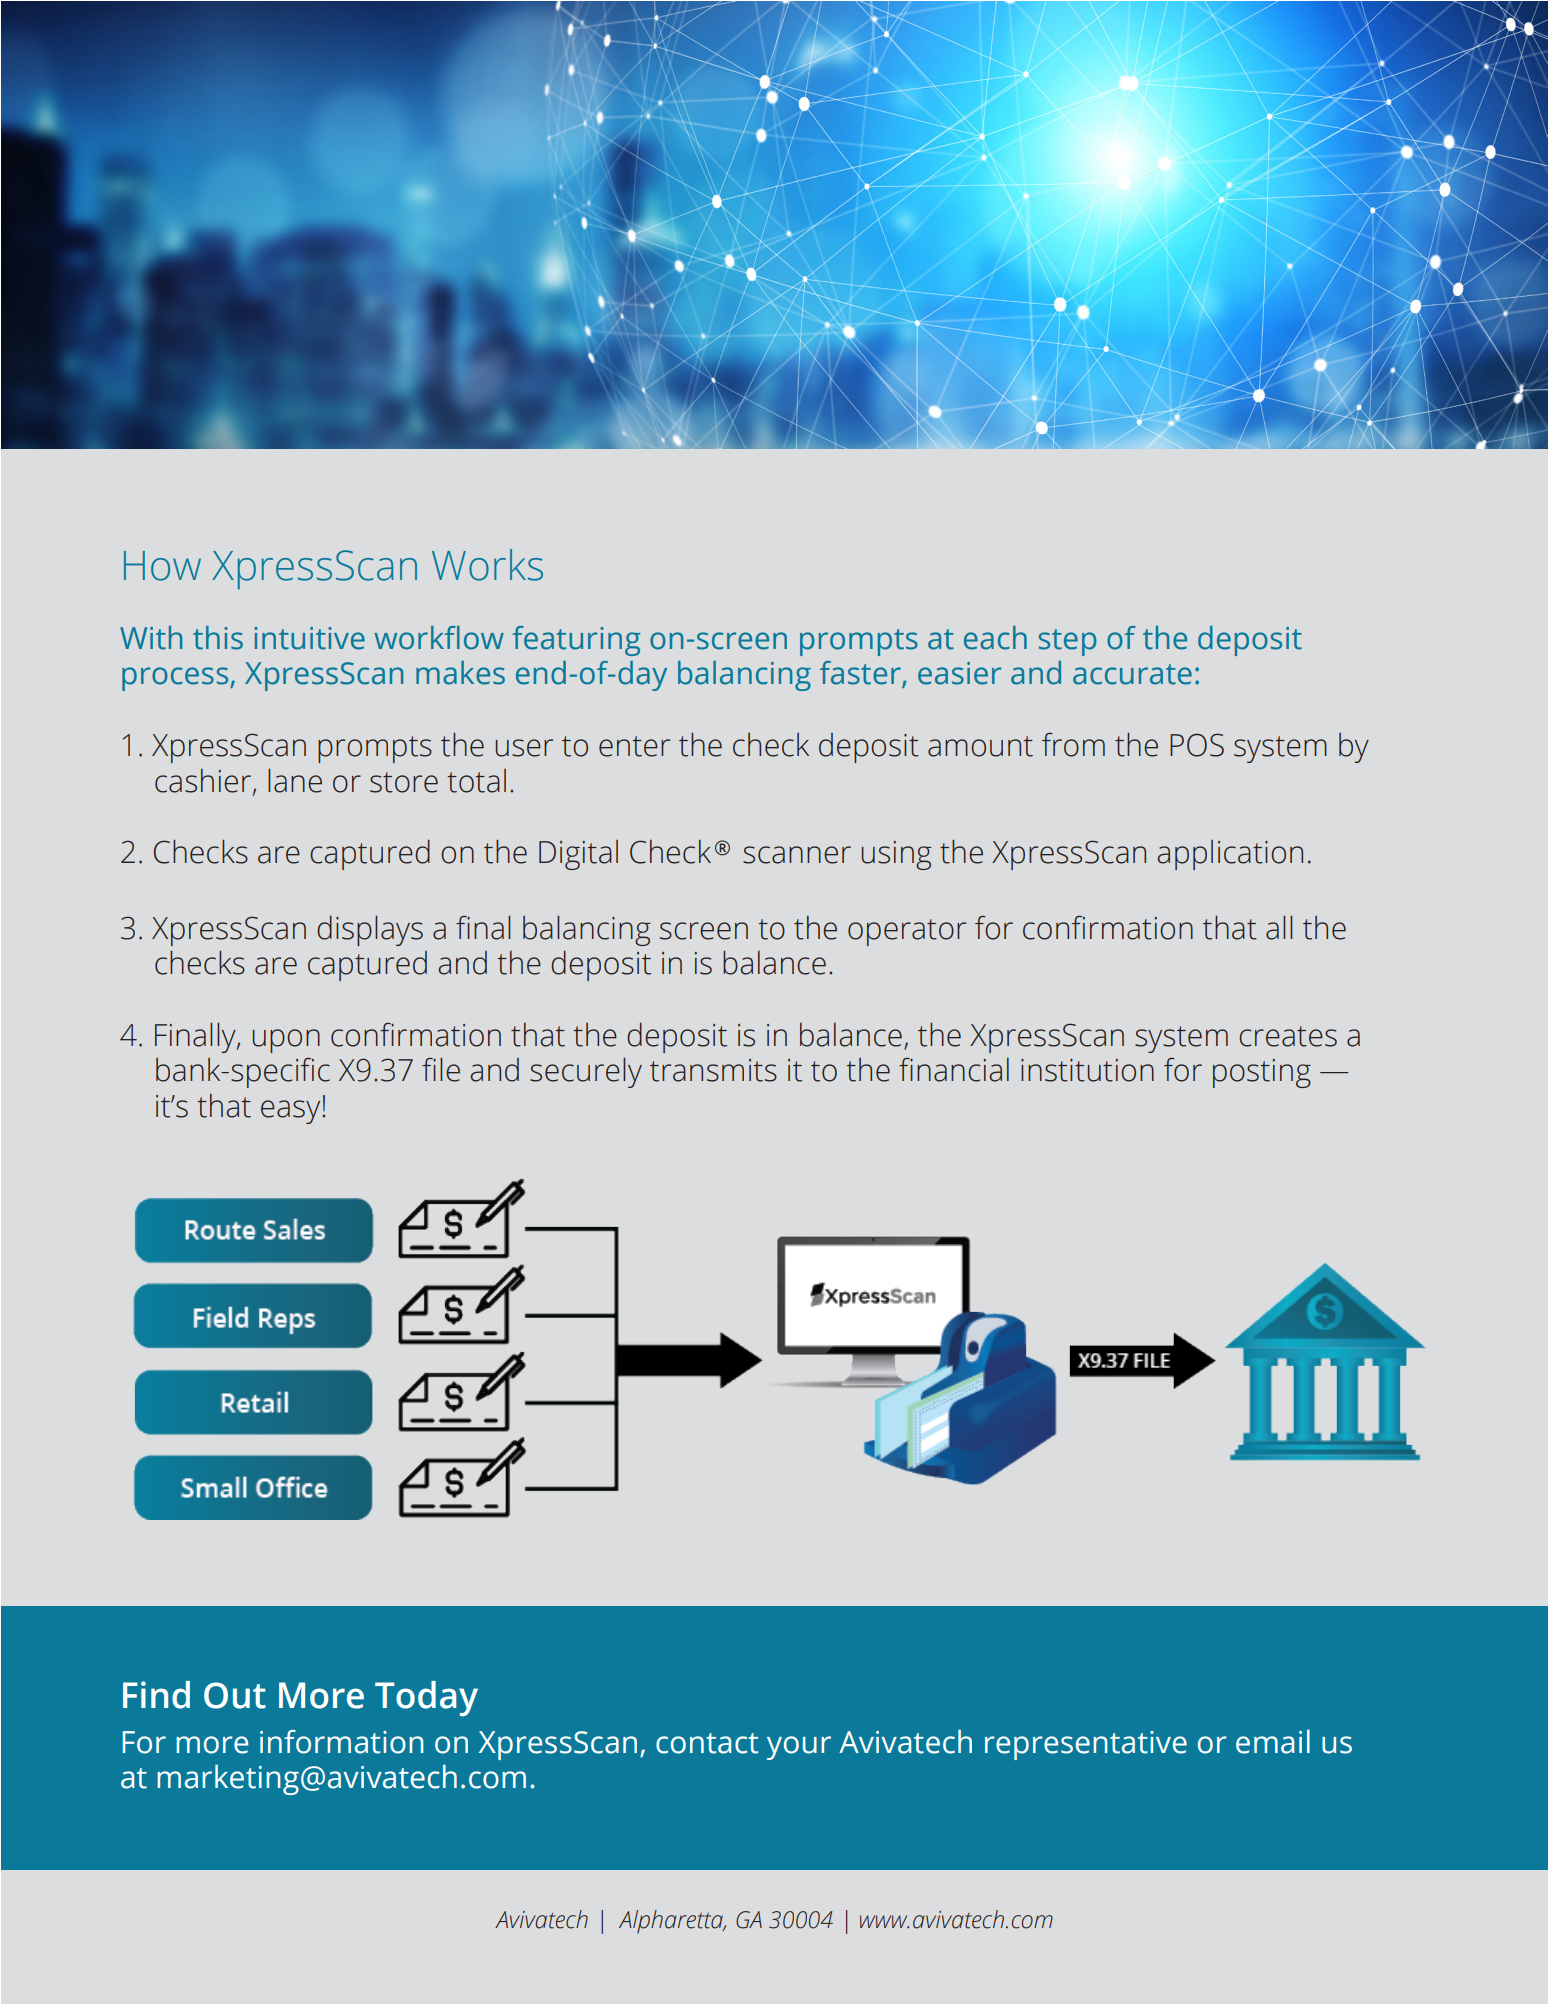 The width and height of the page is (1548, 2004). Describe the element at coordinates (713, 1070) in the page. I see `transmits` at that location.
